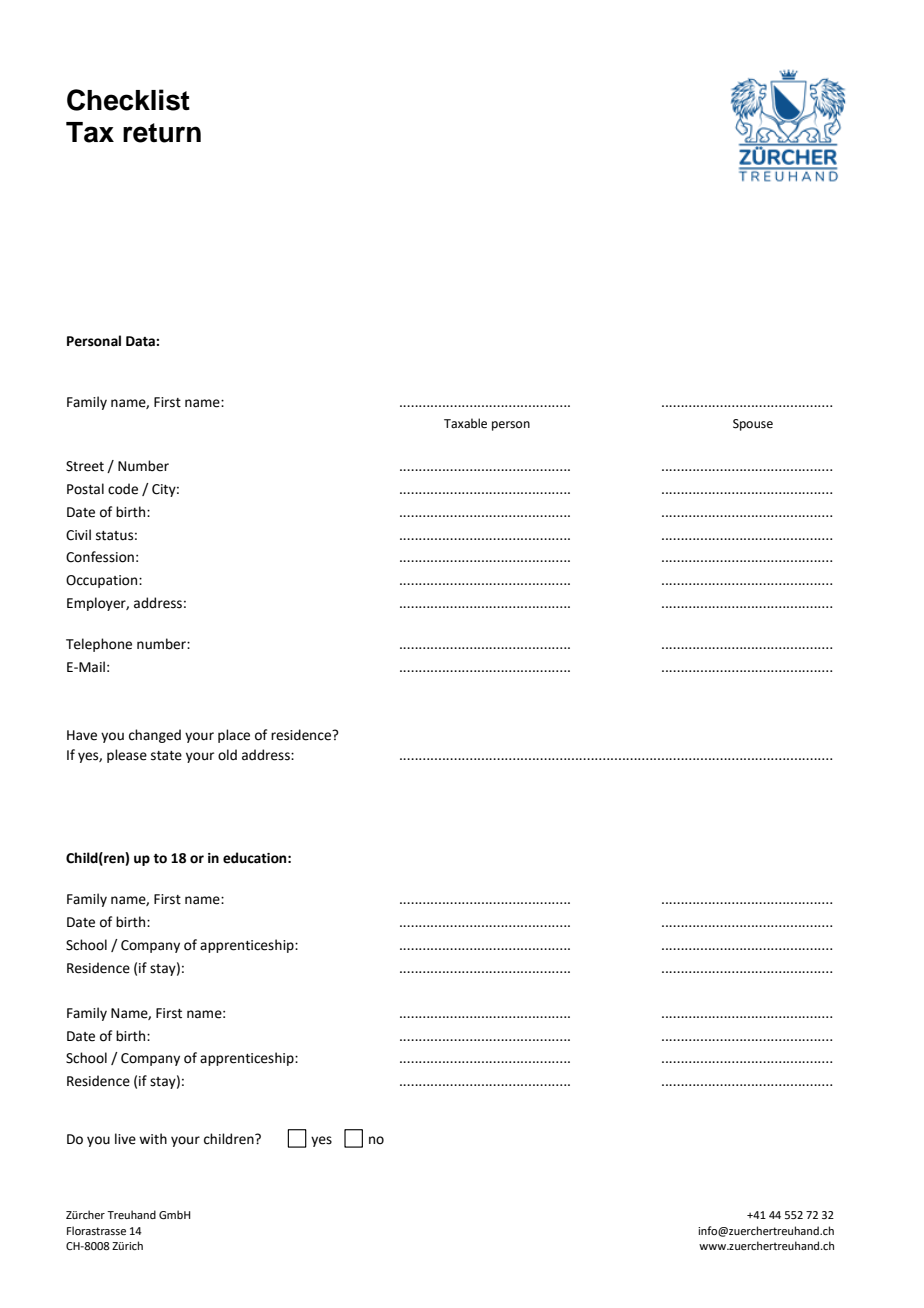 This document has width=924, height=1308. Describe the element at coordinates (128, 100) in the document. I see `Checklist` at that location.
